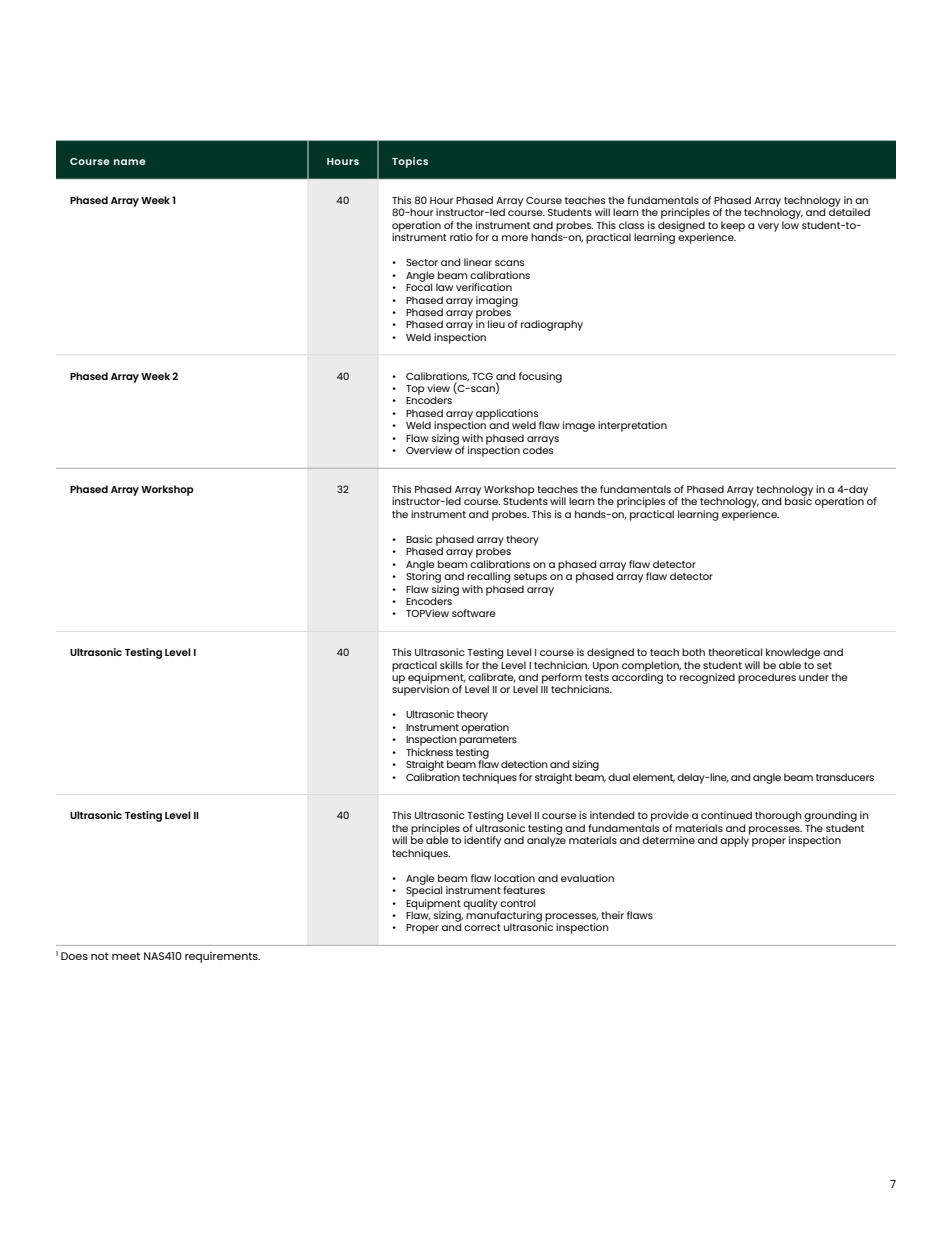  What do you see at coordinates (423, 576) in the screenshot?
I see `Storing` at bounding box center [423, 576].
